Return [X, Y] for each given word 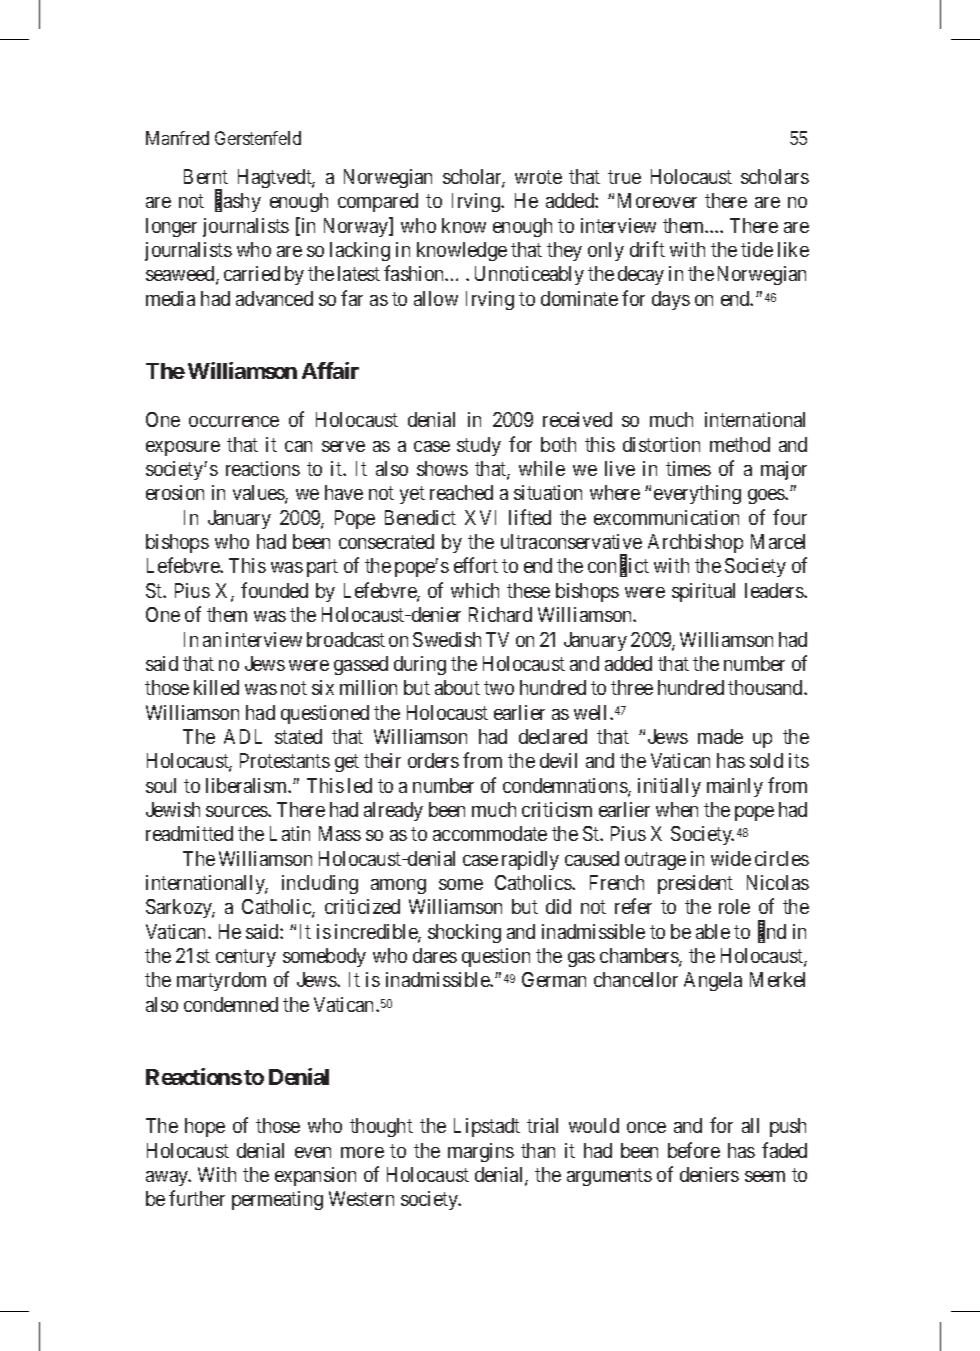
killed [216, 687]
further [197, 1198]
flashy [238, 202]
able [713, 931]
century [246, 958]
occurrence [234, 421]
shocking [464, 933]
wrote [538, 177]
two [499, 688]
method [740, 444]
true [624, 177]
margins [481, 1152]
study [479, 446]
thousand [766, 687]
